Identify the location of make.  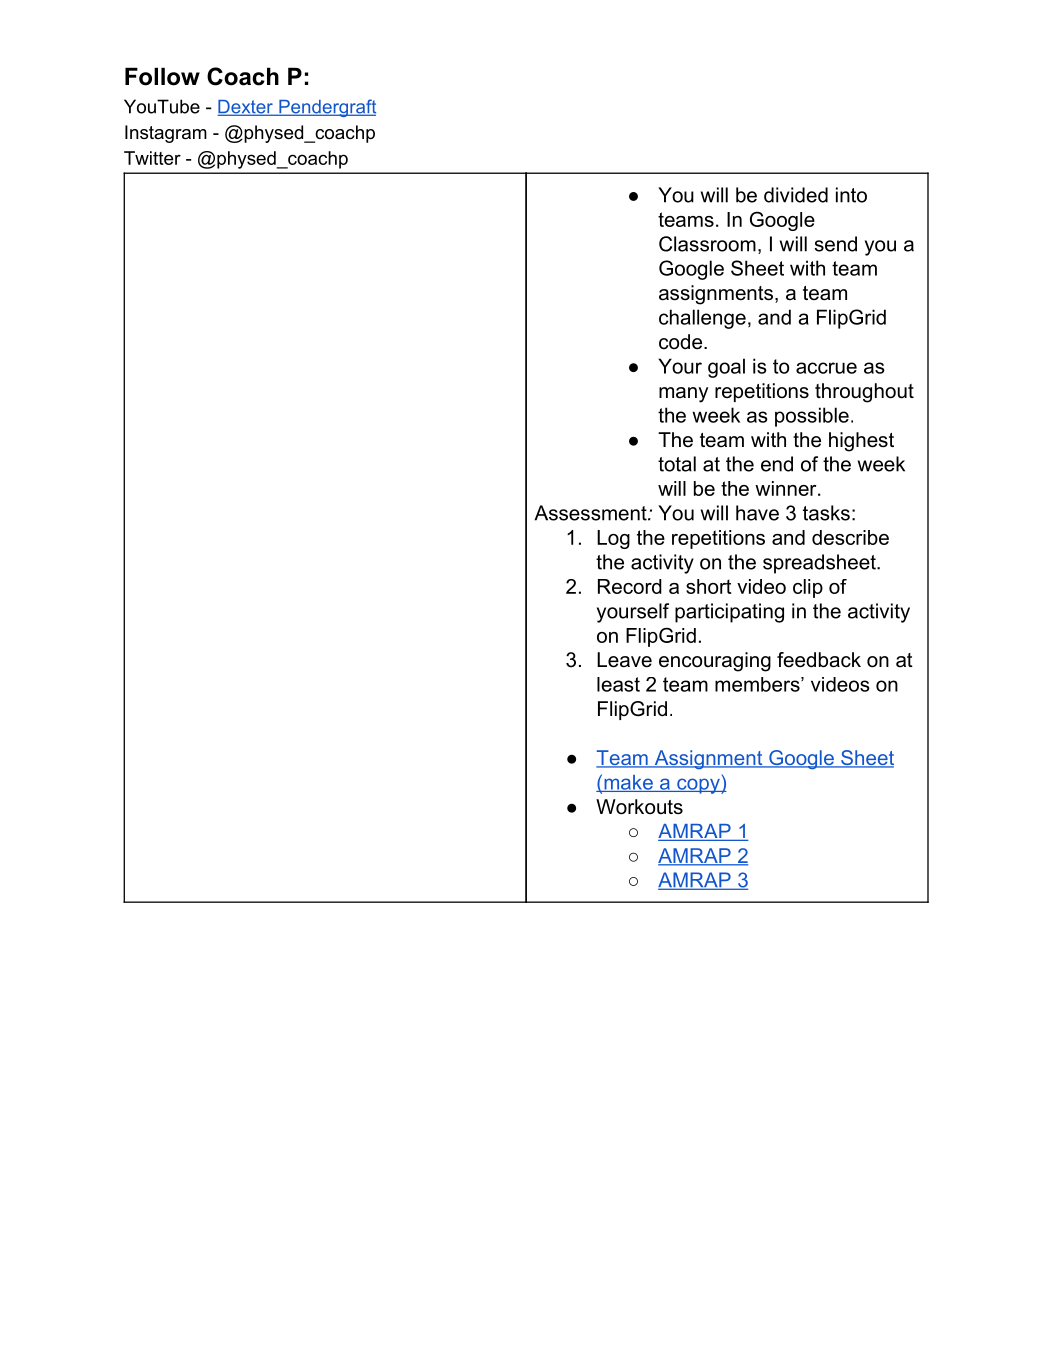
(628, 783).
